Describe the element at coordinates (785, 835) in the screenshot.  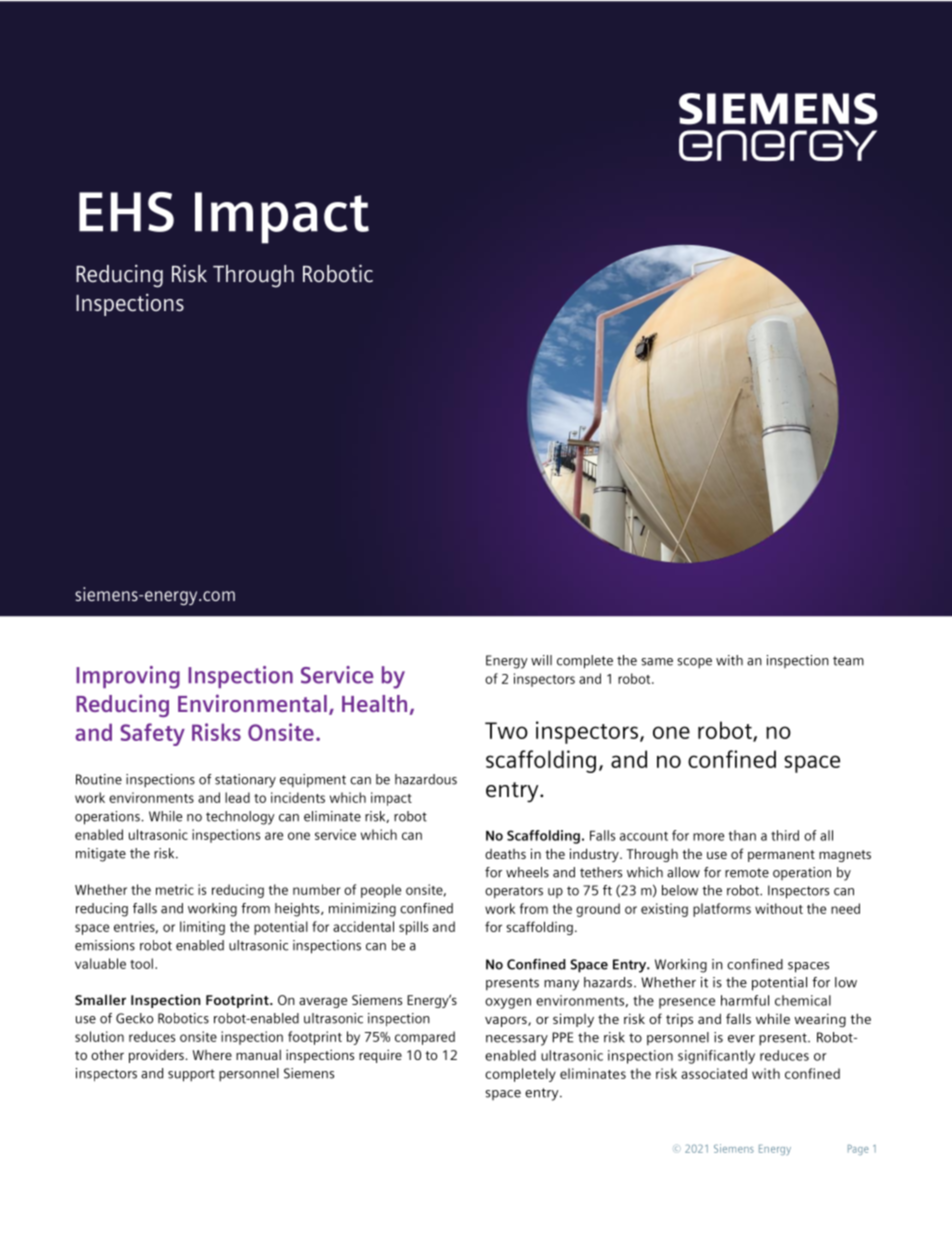
I see `third` at that location.
